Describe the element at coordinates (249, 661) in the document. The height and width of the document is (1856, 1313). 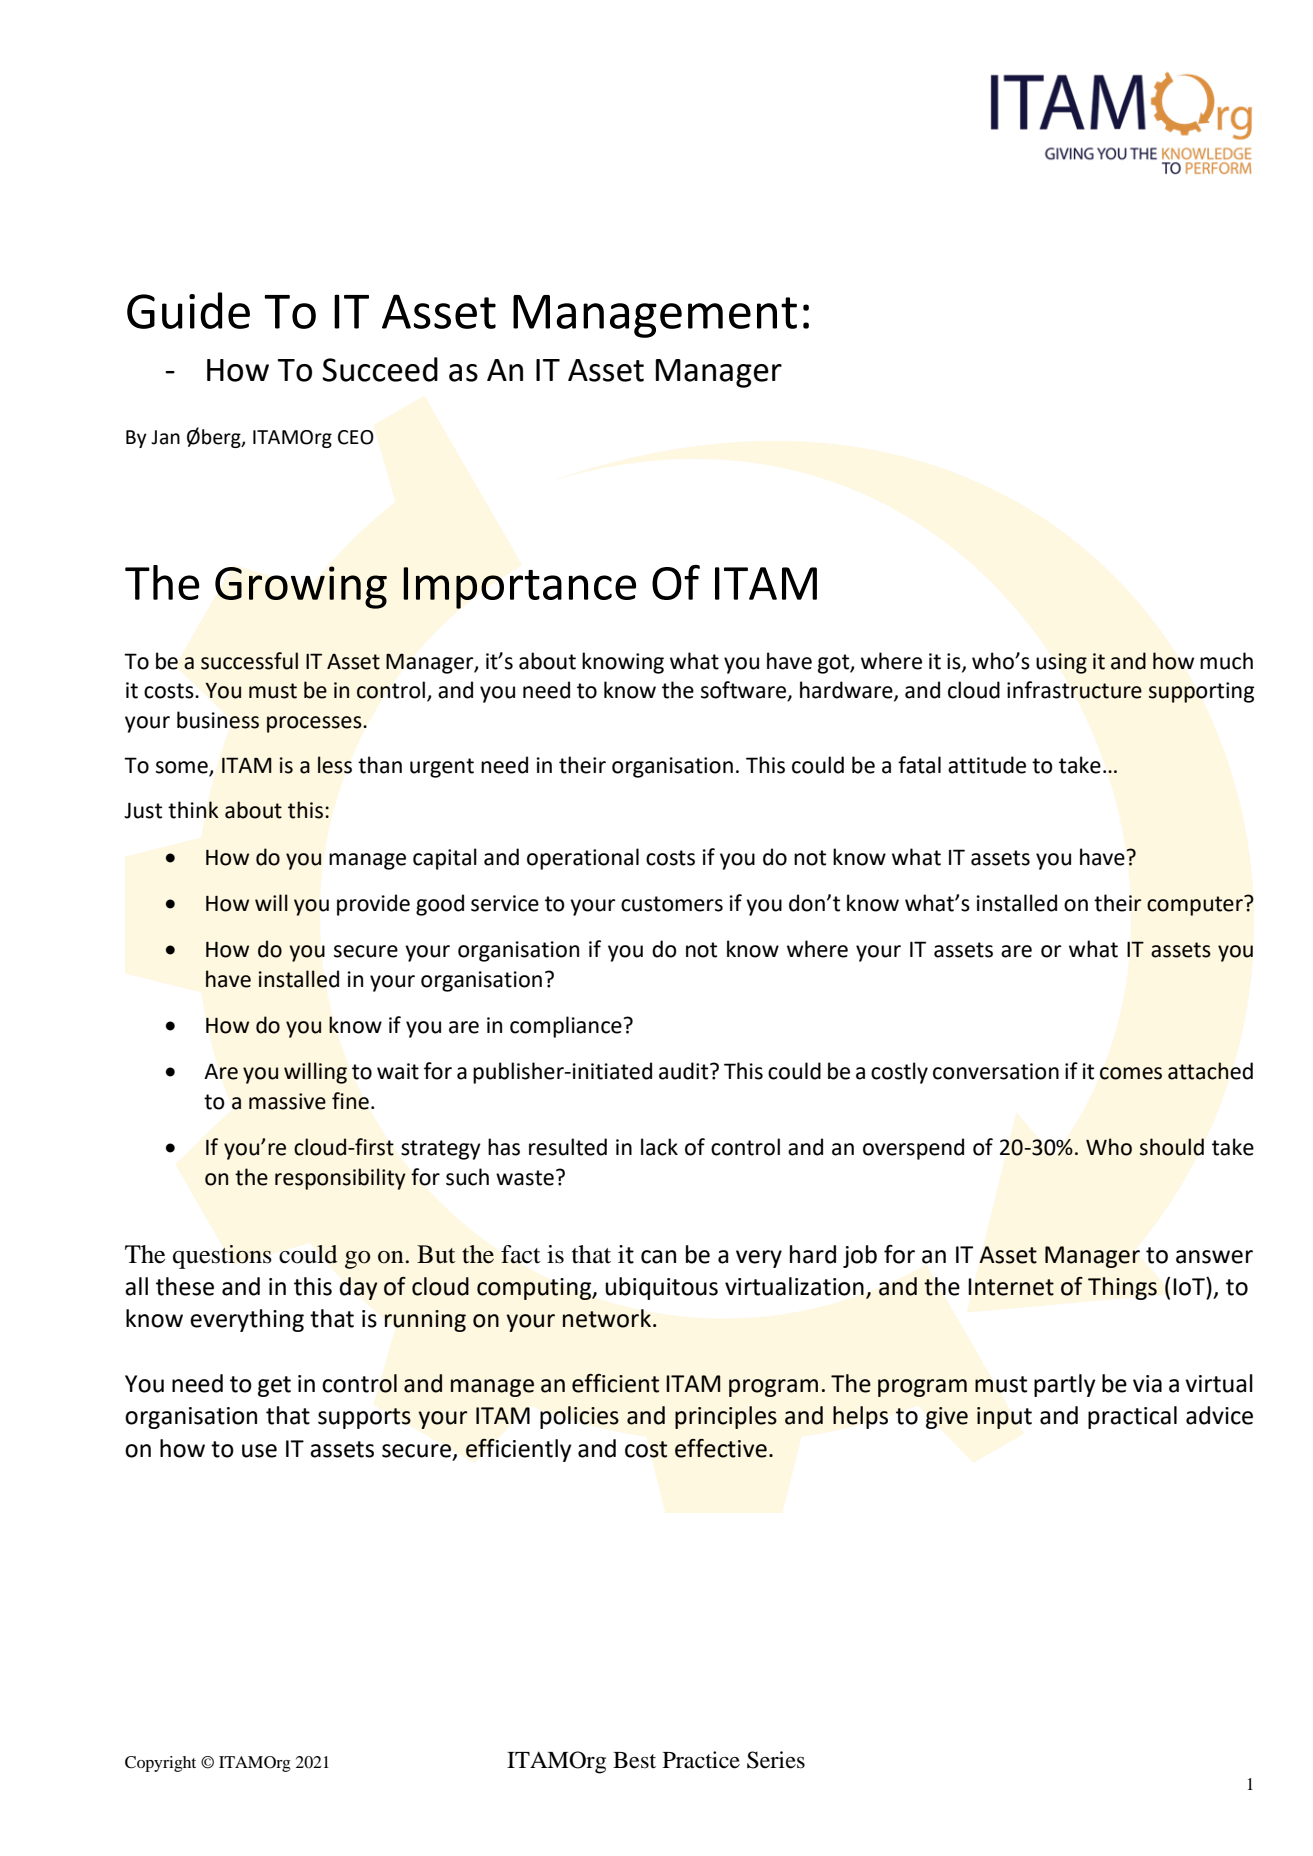
I see `successful` at that location.
